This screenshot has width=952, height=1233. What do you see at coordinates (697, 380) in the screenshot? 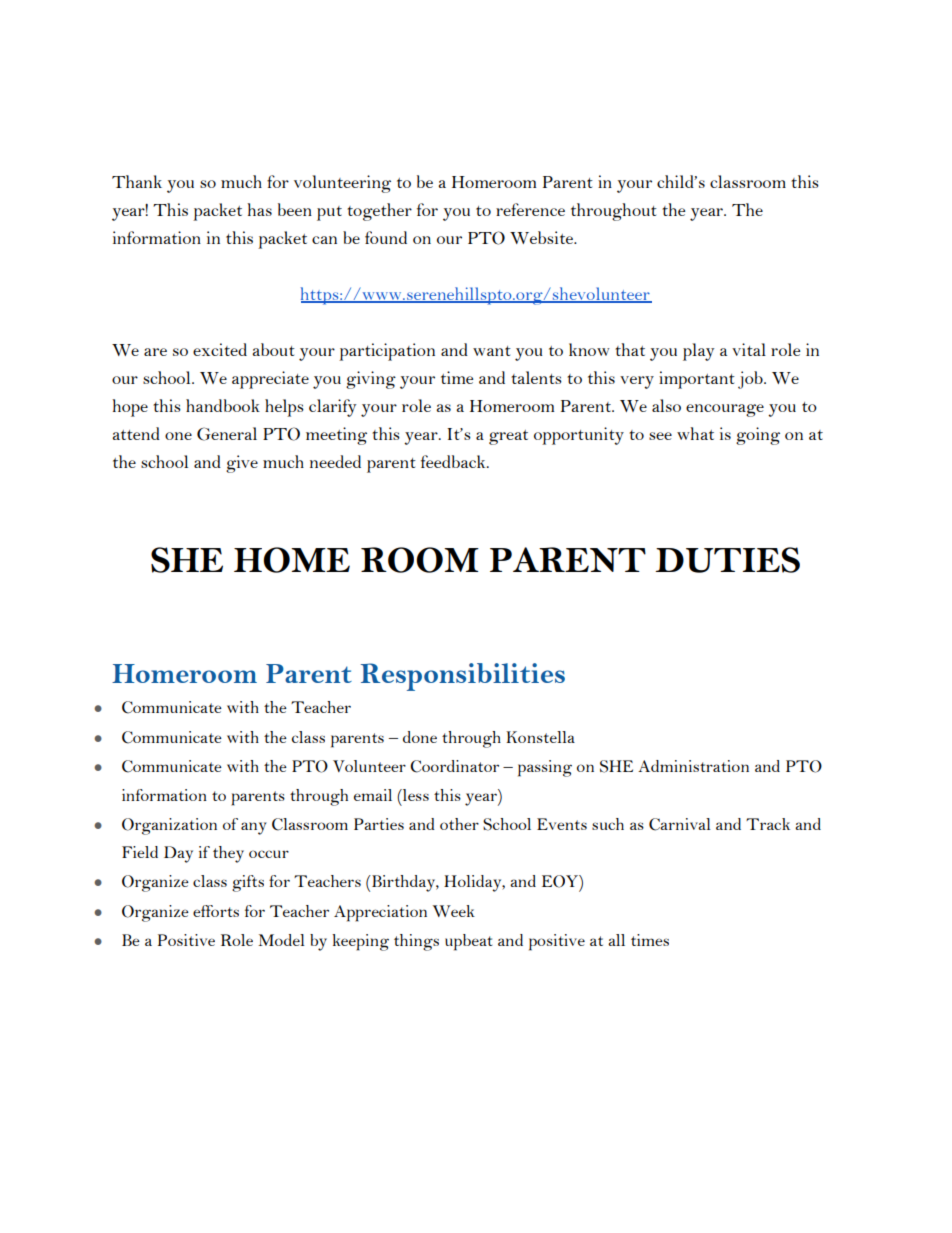
I see `important` at bounding box center [697, 380].
